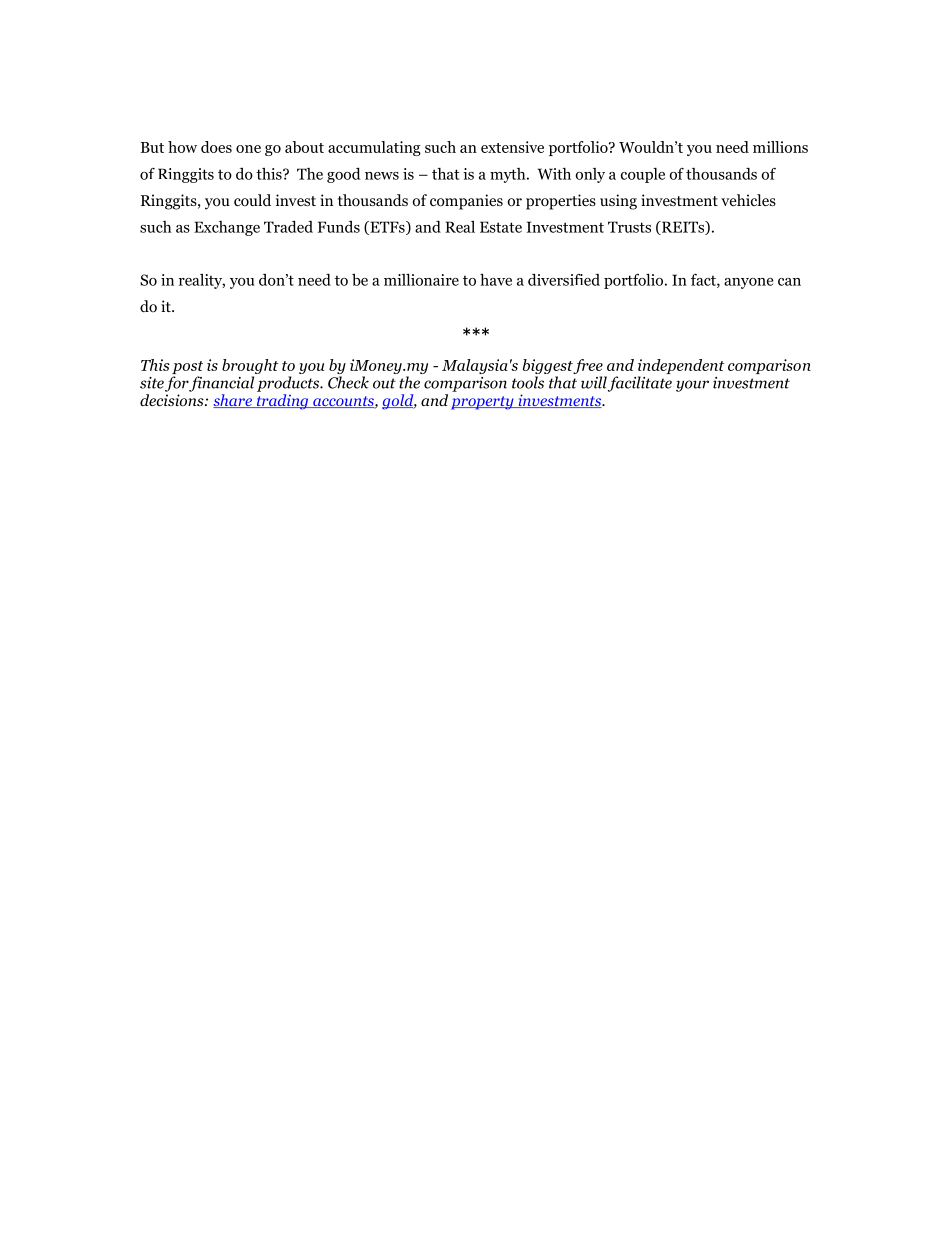  What do you see at coordinates (216, 147) in the screenshot?
I see `does` at bounding box center [216, 147].
